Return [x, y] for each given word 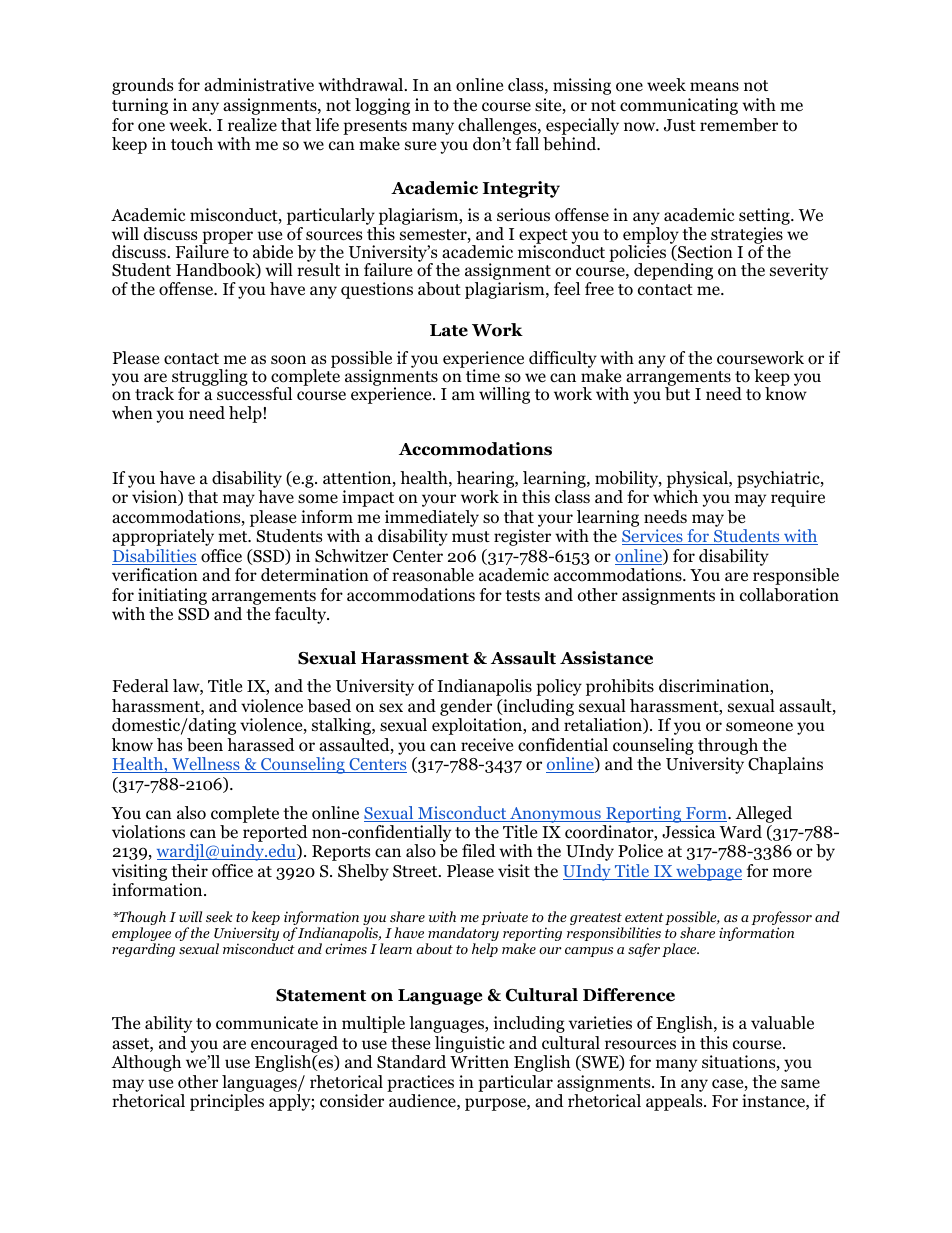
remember [739, 125]
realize [252, 124]
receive [487, 744]
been [205, 745]
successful [253, 392]
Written [479, 1062]
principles [227, 1102]
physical [698, 479]
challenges [498, 126]
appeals [675, 1102]
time [482, 375]
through [728, 746]
